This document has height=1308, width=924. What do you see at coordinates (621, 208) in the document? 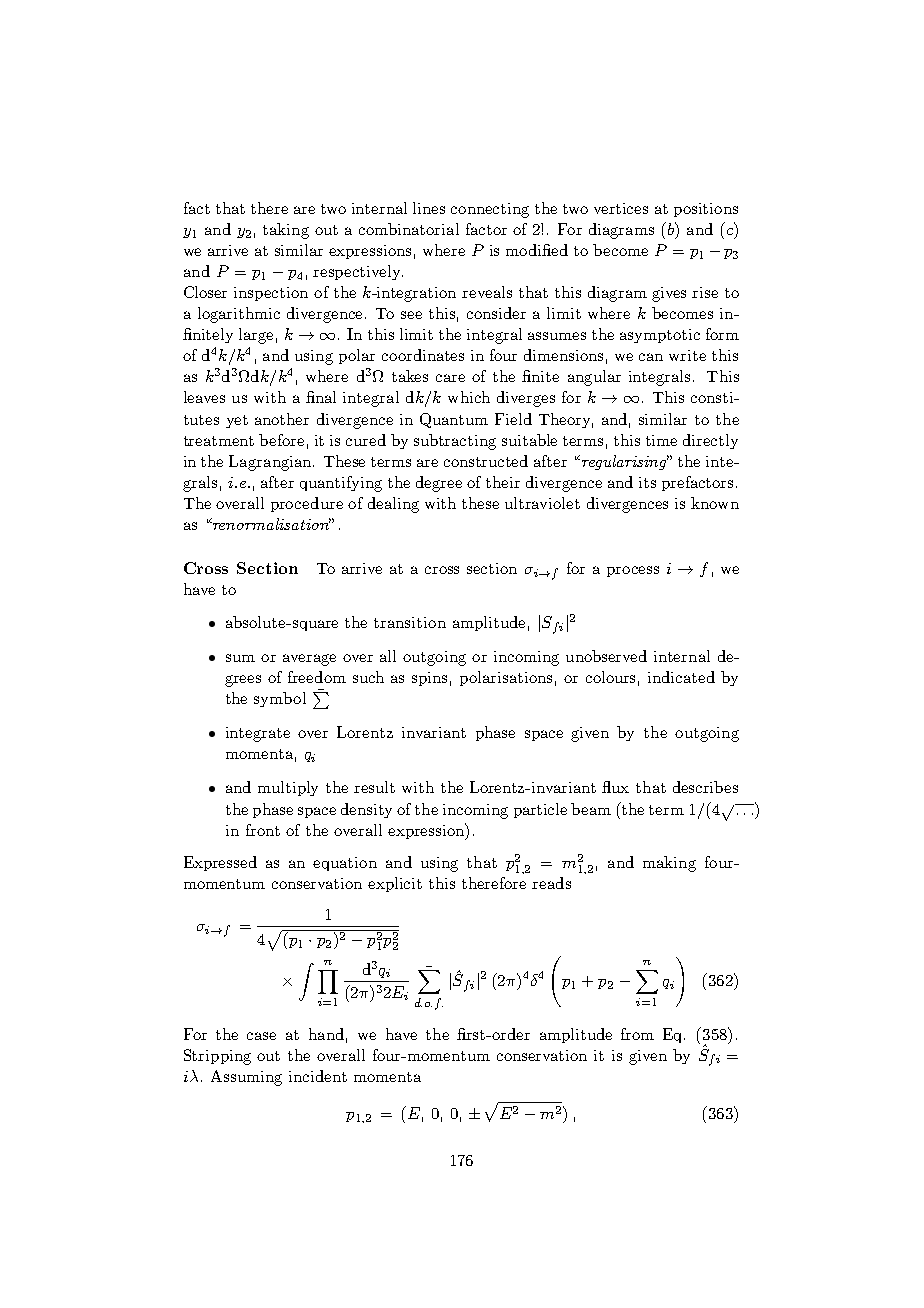
I see `vertices` at bounding box center [621, 208].
